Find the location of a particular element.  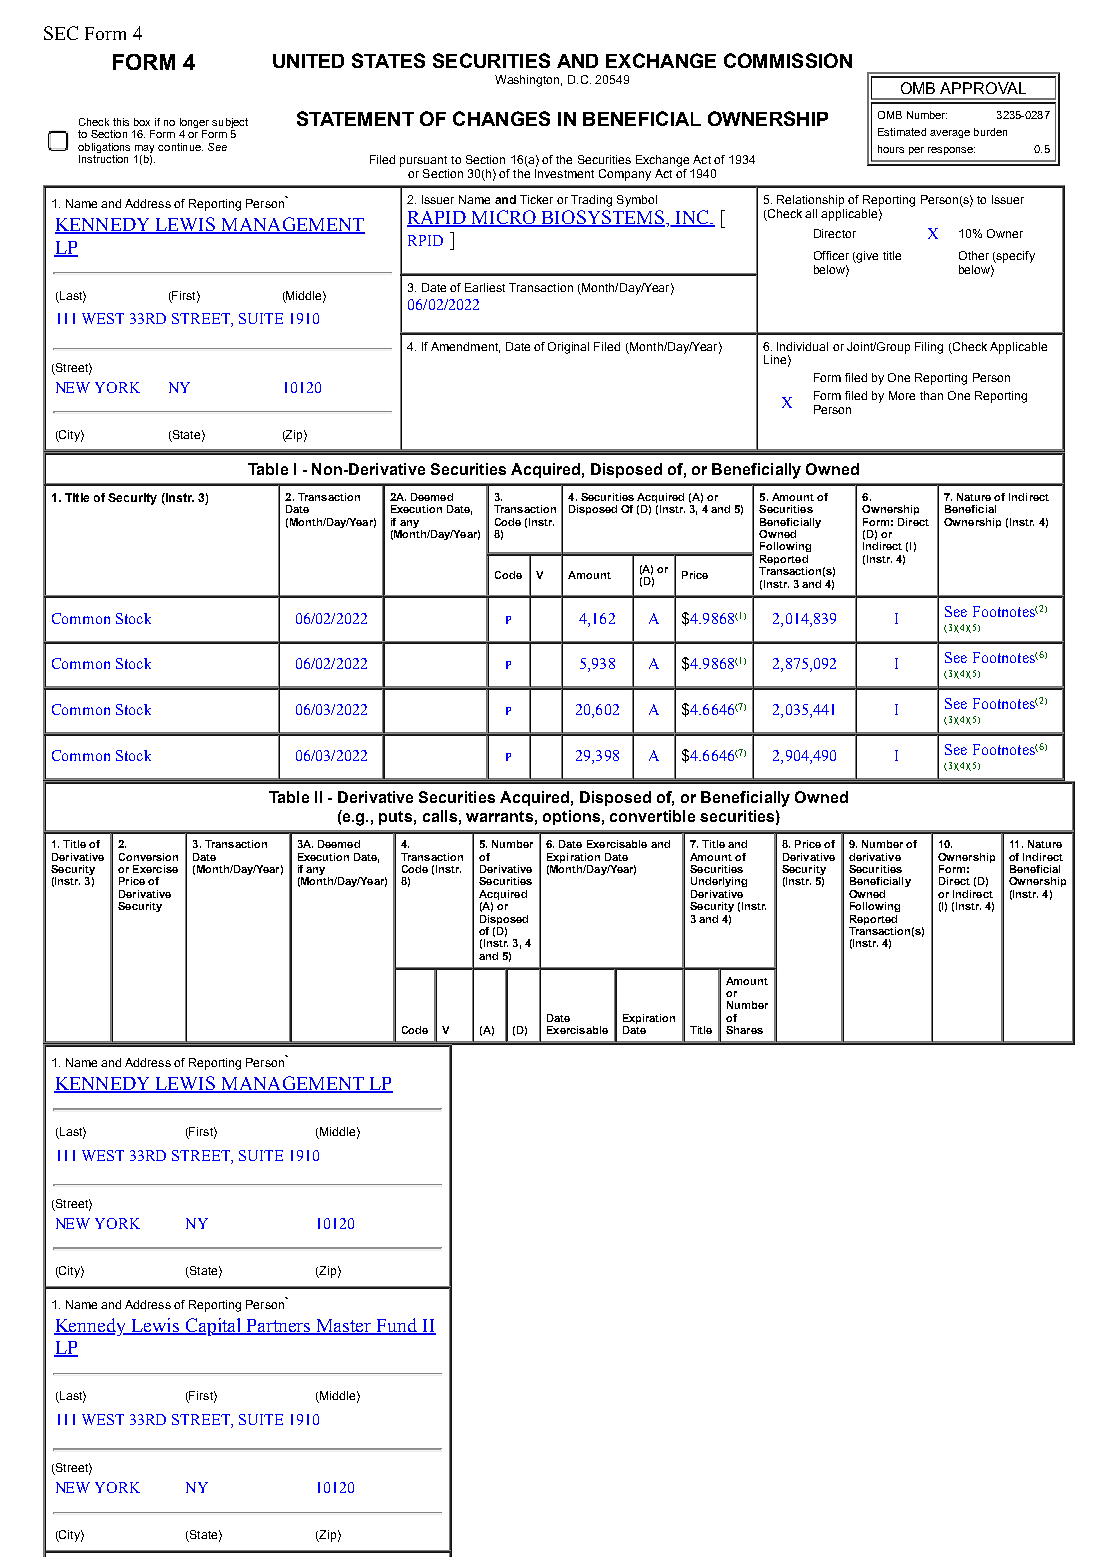

Estimated is located at coordinates (902, 132).
